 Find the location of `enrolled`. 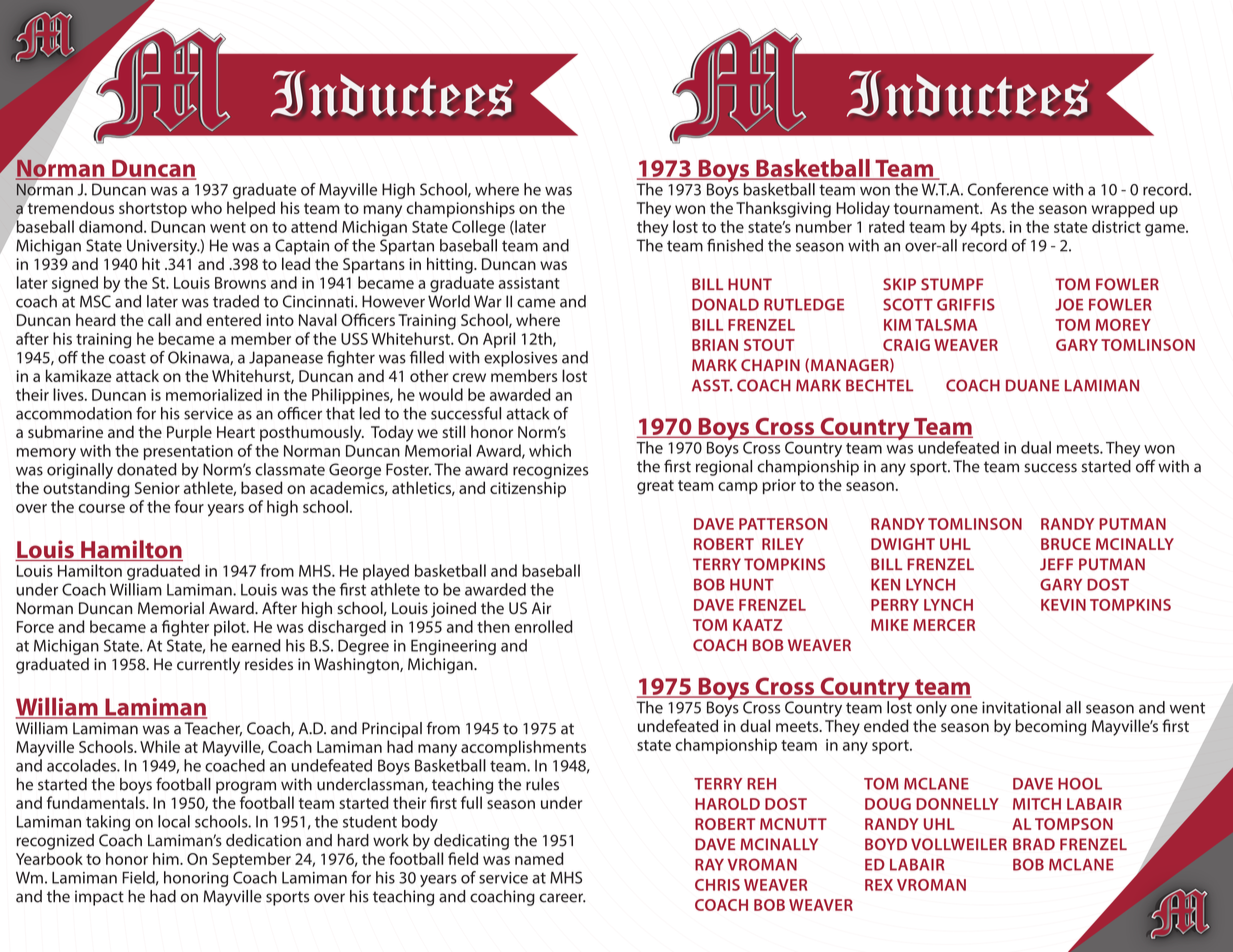

enrolled is located at coordinates (544, 626).
